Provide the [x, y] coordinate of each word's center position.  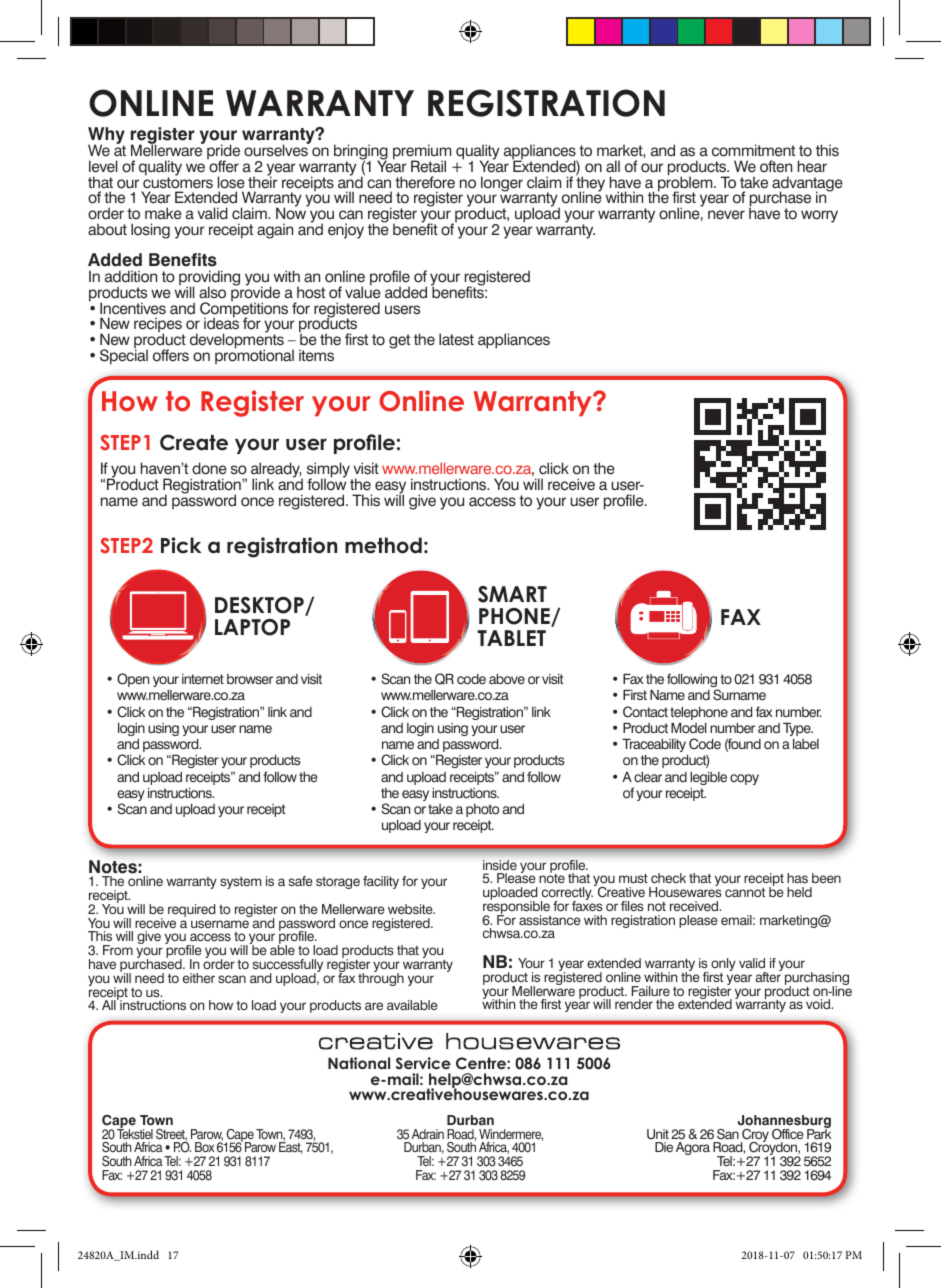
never [726, 215]
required [191, 910]
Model [689, 728]
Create [194, 442]
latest [456, 339]
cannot [745, 892]
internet [203, 679]
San [728, 1134]
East [291, 1148]
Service [423, 1063]
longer [502, 184]
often [776, 166]
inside [500, 865]
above [507, 679]
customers [178, 182]
